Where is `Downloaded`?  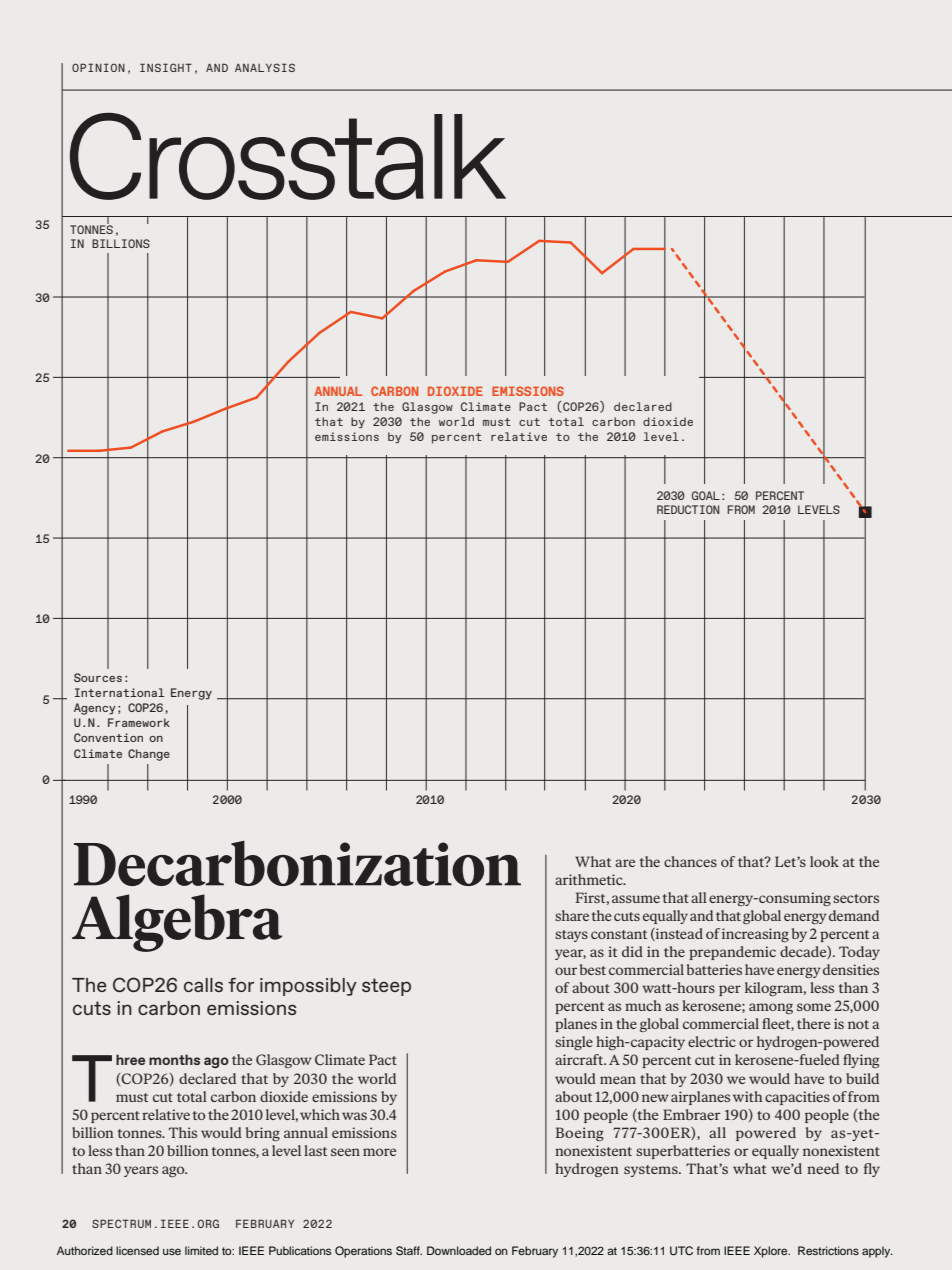 Downloaded is located at coordinates (459, 1250).
